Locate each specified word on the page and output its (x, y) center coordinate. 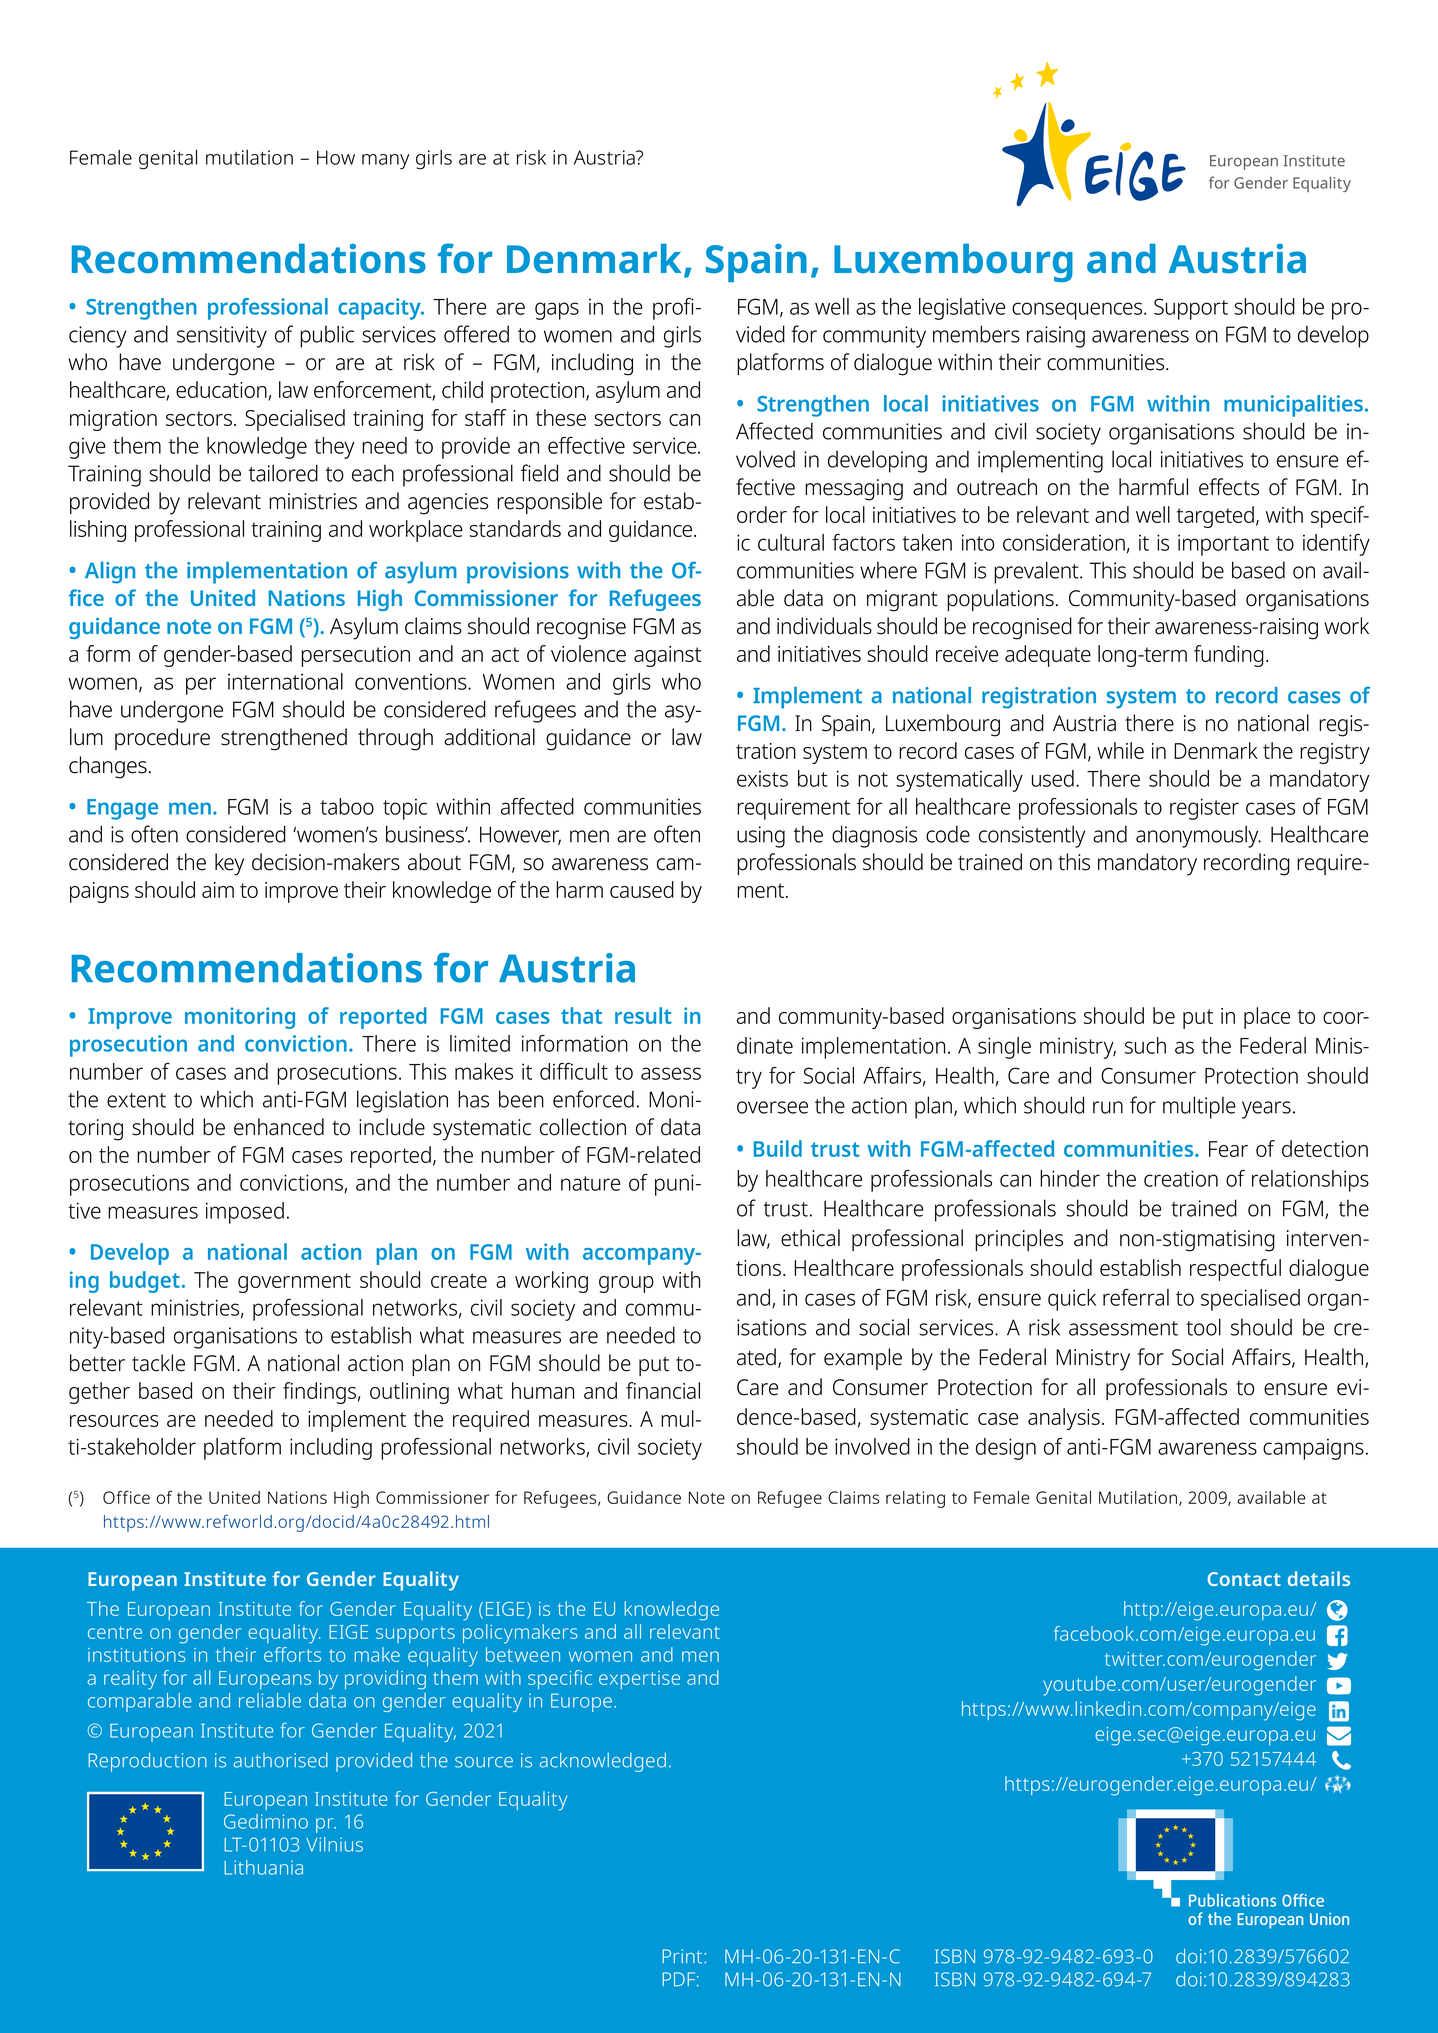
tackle (158, 1363)
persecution (355, 656)
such (1145, 1045)
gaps (557, 311)
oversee (772, 1107)
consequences (1078, 311)
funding (1229, 656)
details (1319, 1578)
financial (663, 1390)
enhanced (279, 1127)
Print (683, 1956)
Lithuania (263, 1867)
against (667, 656)
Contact (1244, 1579)
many (385, 162)
